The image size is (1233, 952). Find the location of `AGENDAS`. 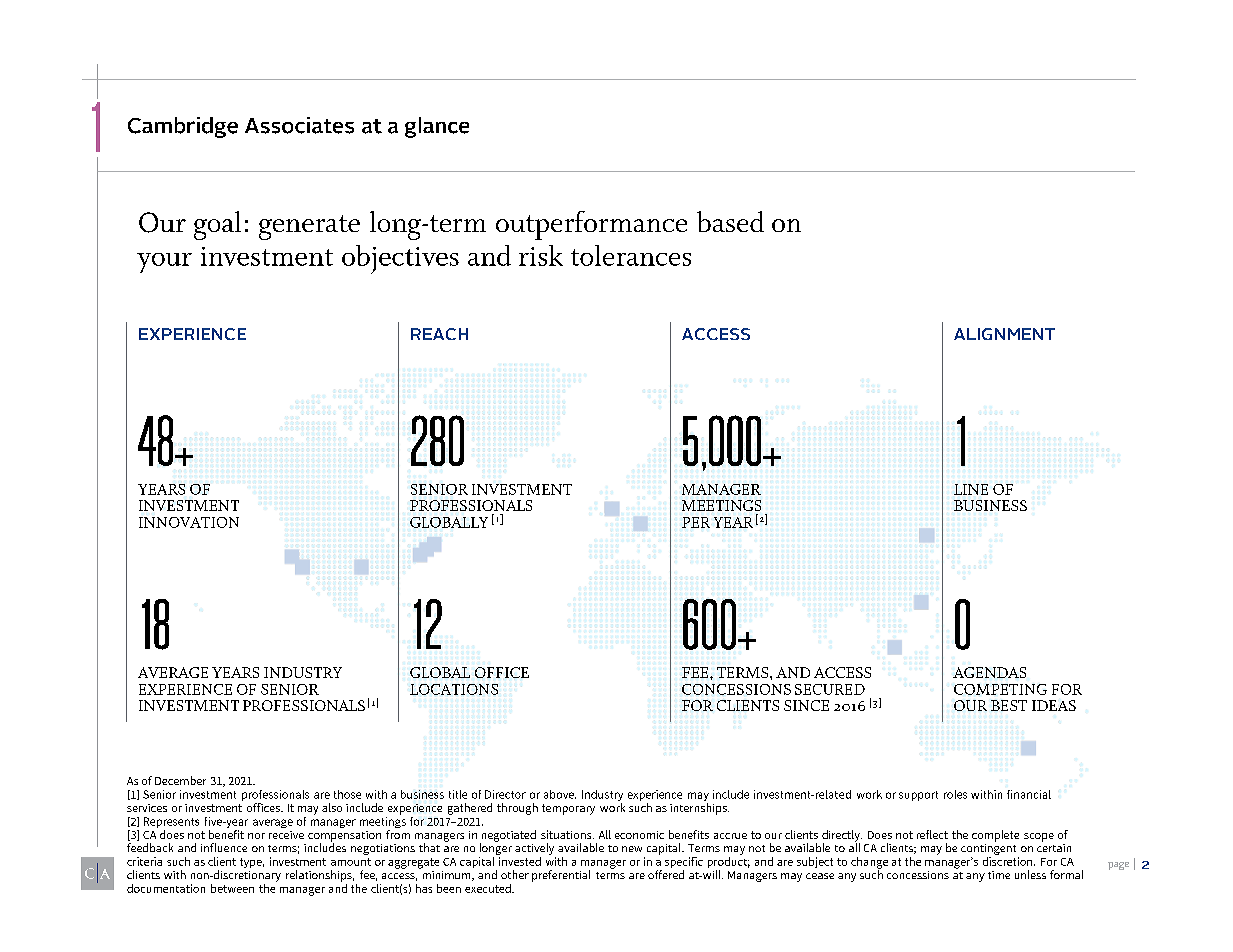

AGENDAS is located at coordinates (989, 672).
